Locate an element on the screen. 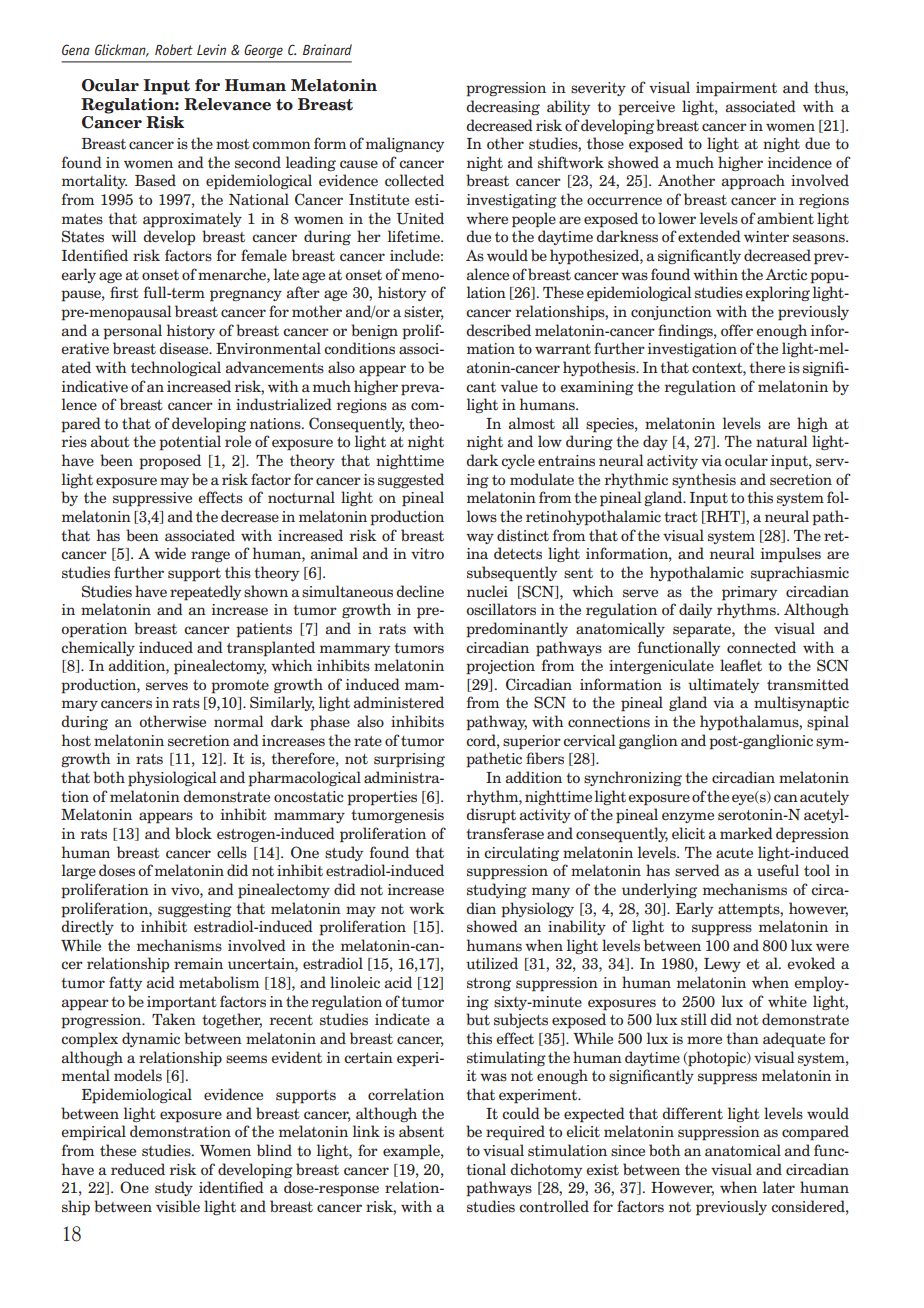  required is located at coordinates (515, 1133).
